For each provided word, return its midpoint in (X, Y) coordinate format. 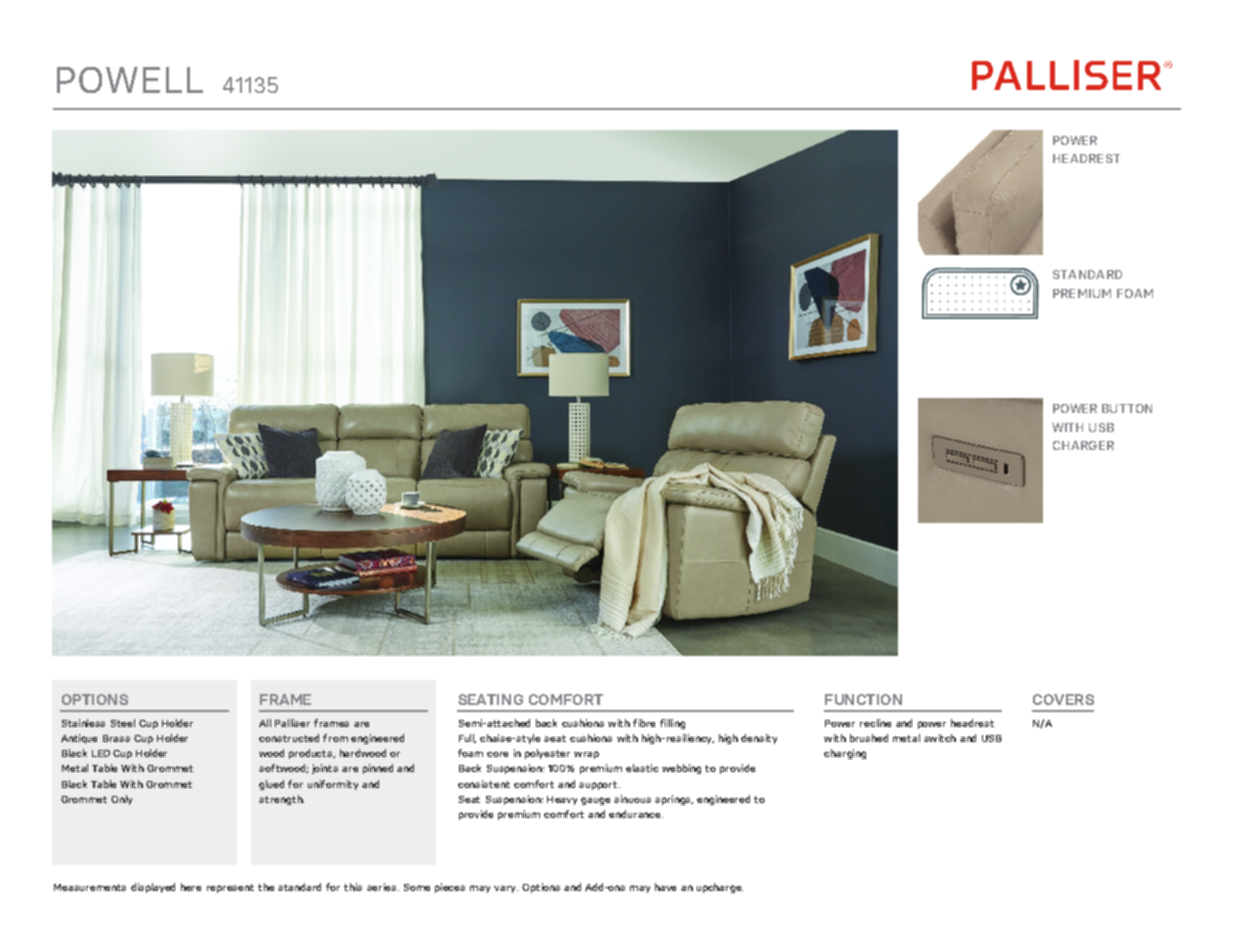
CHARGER (1083, 445)
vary (506, 889)
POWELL (130, 80)
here (191, 887)
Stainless (83, 723)
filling (672, 724)
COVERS (1063, 699)
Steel (123, 723)
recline (875, 723)
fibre (644, 723)
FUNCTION (863, 699)
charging (845, 754)
